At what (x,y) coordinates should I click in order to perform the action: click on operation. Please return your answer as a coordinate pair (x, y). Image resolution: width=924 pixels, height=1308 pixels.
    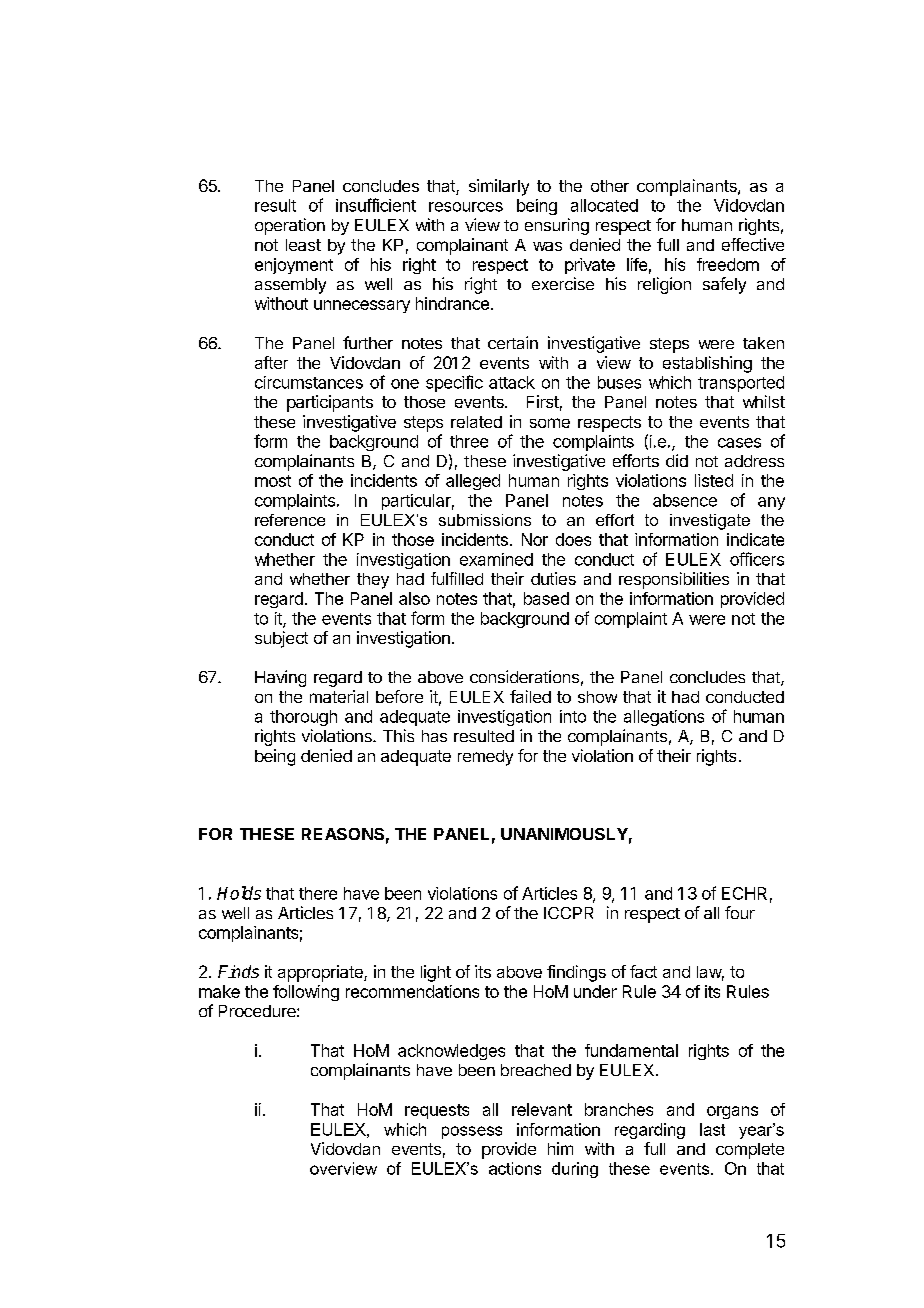
    Looking at the image, I should click on (290, 226).
